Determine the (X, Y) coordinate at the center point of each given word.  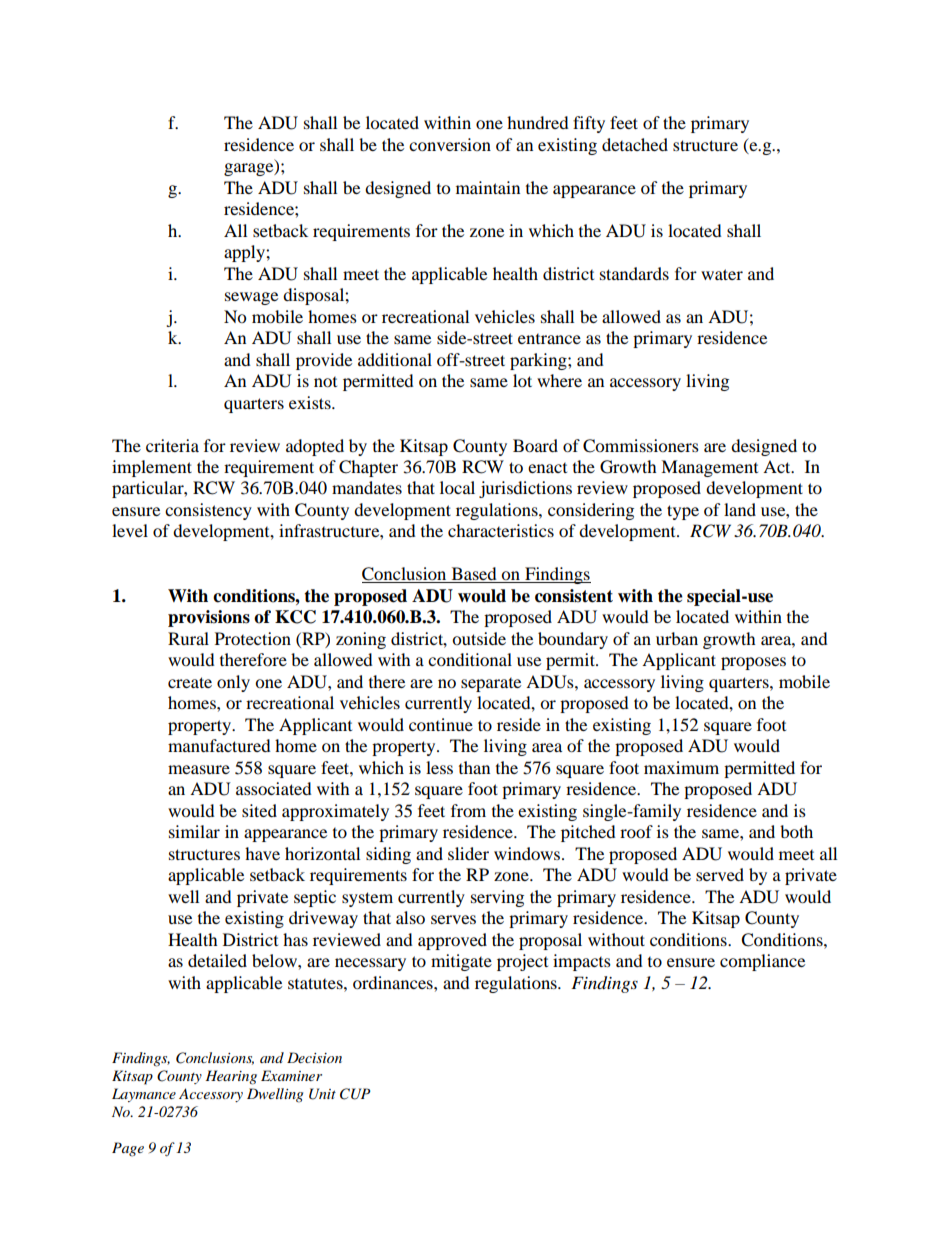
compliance (762, 962)
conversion (450, 144)
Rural (188, 638)
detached (635, 144)
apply (245, 253)
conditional (470, 659)
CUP (355, 1094)
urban (677, 638)
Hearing (231, 1077)
